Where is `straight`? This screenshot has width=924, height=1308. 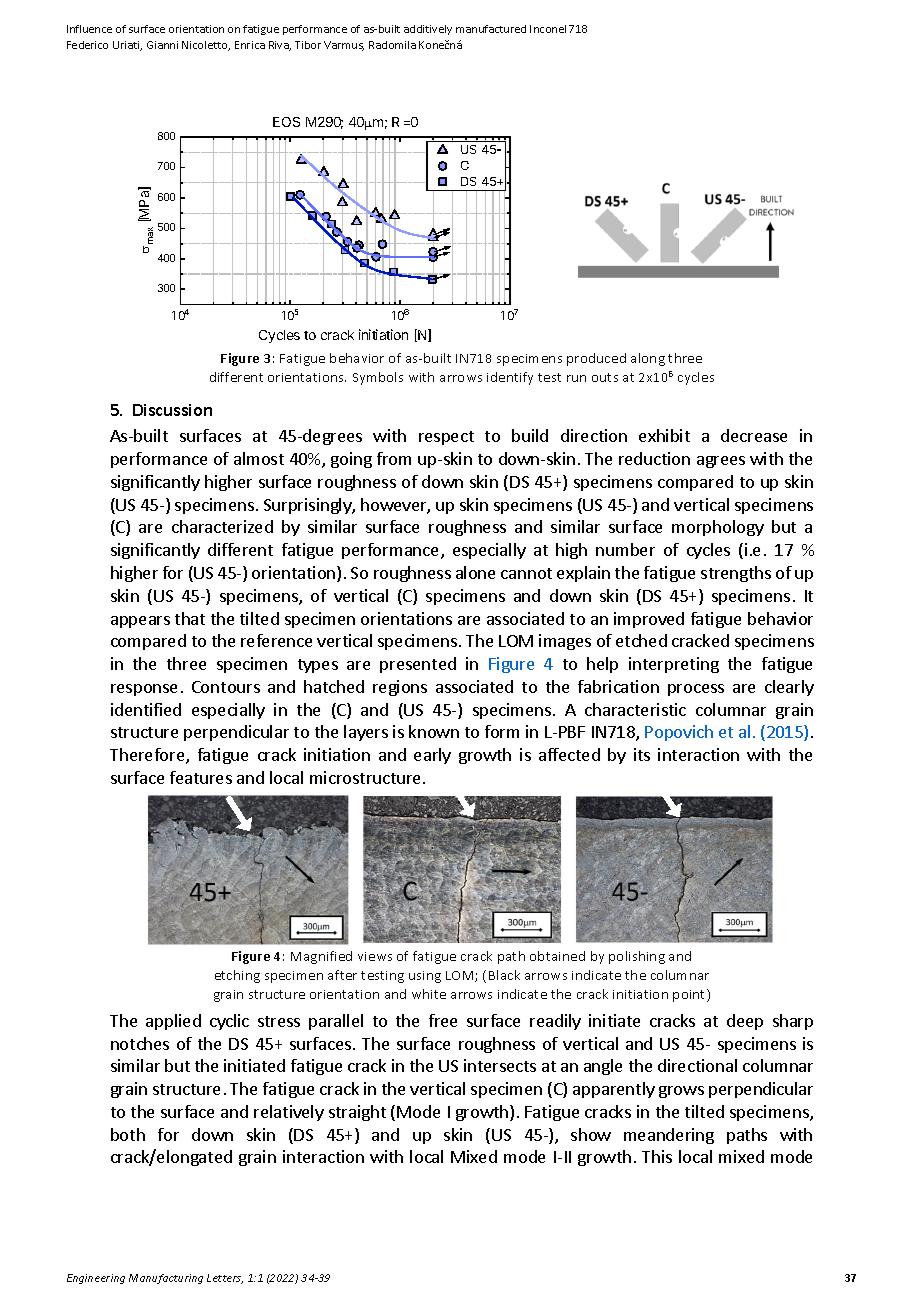 straight is located at coordinates (357, 1113).
